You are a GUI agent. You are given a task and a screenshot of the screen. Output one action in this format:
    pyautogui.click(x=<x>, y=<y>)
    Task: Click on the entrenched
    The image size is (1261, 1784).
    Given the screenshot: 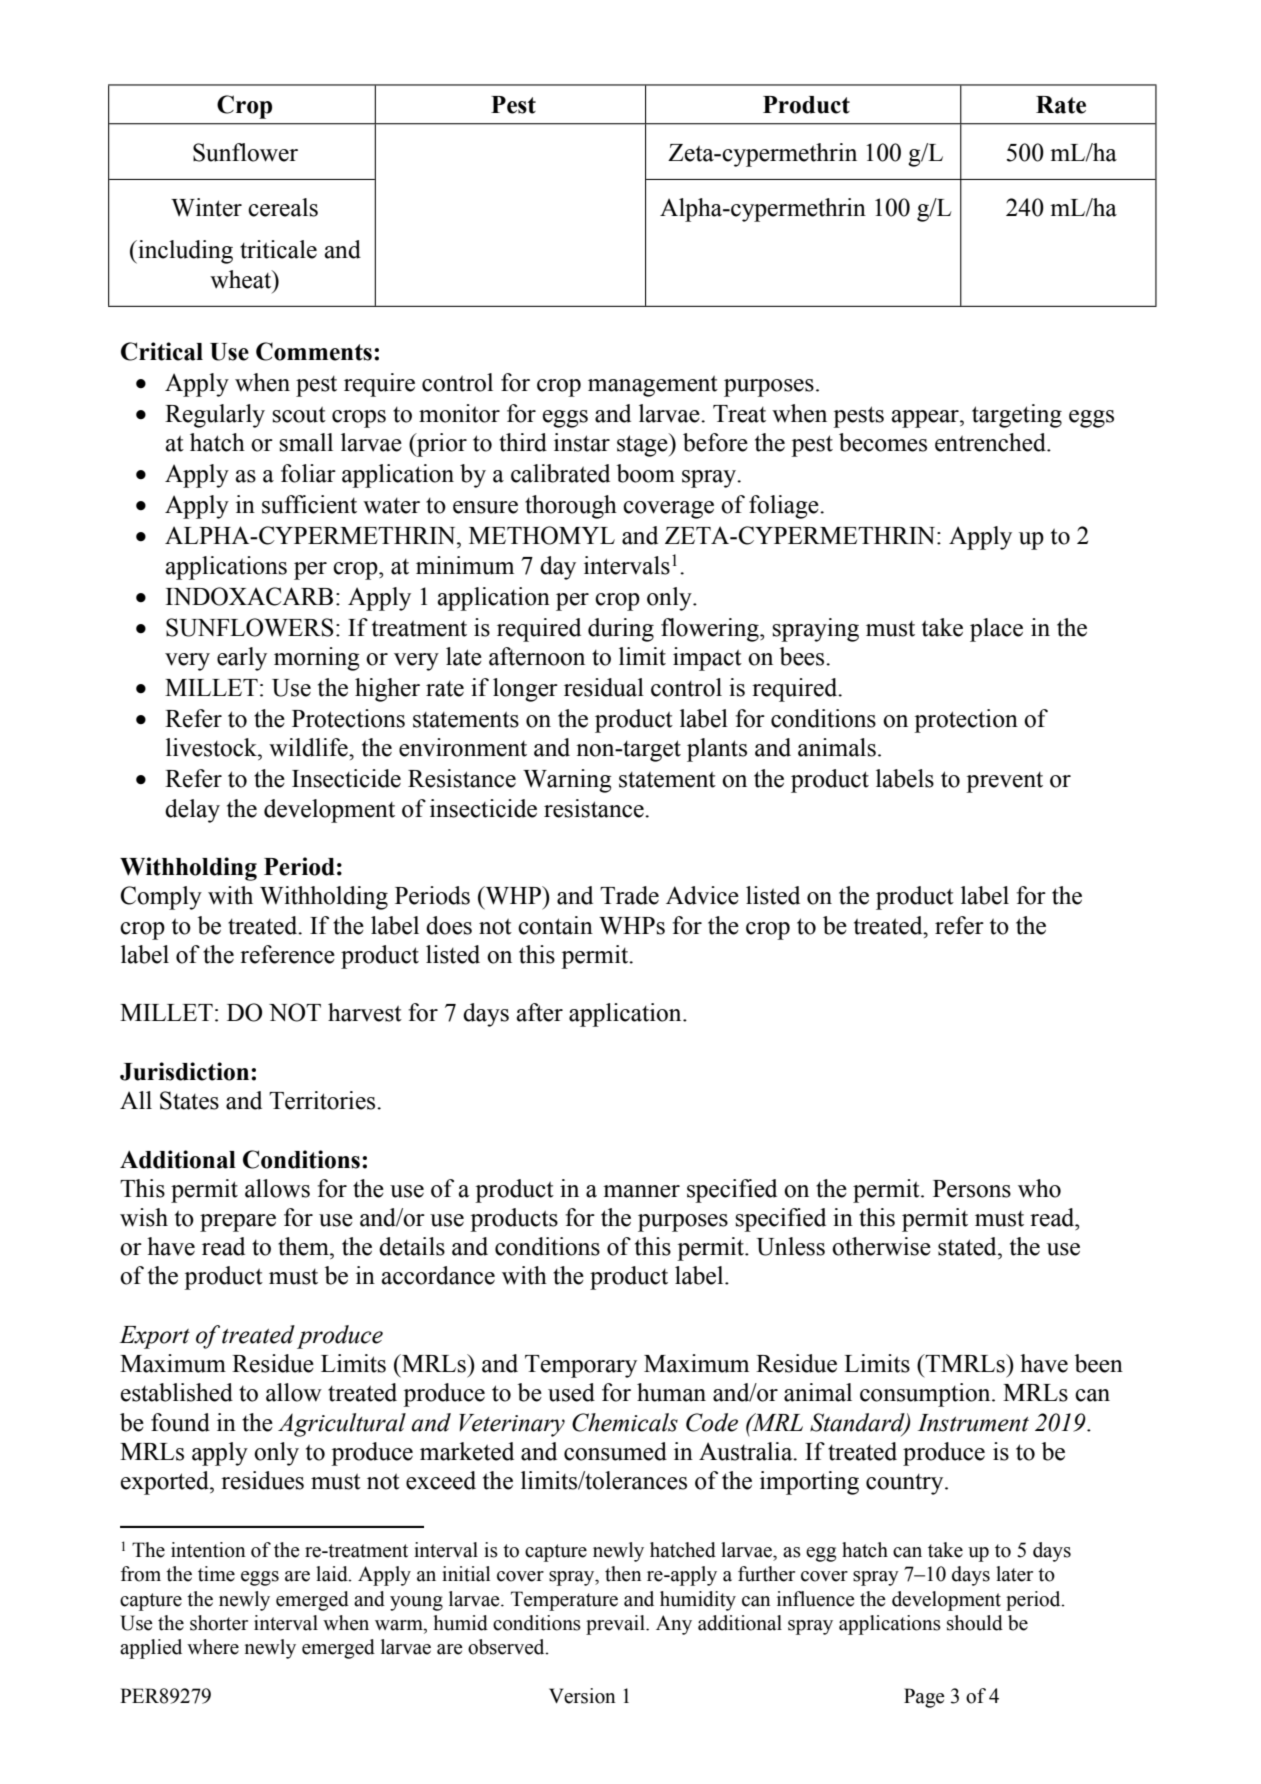 What is the action you would take?
    pyautogui.click(x=991, y=442)
